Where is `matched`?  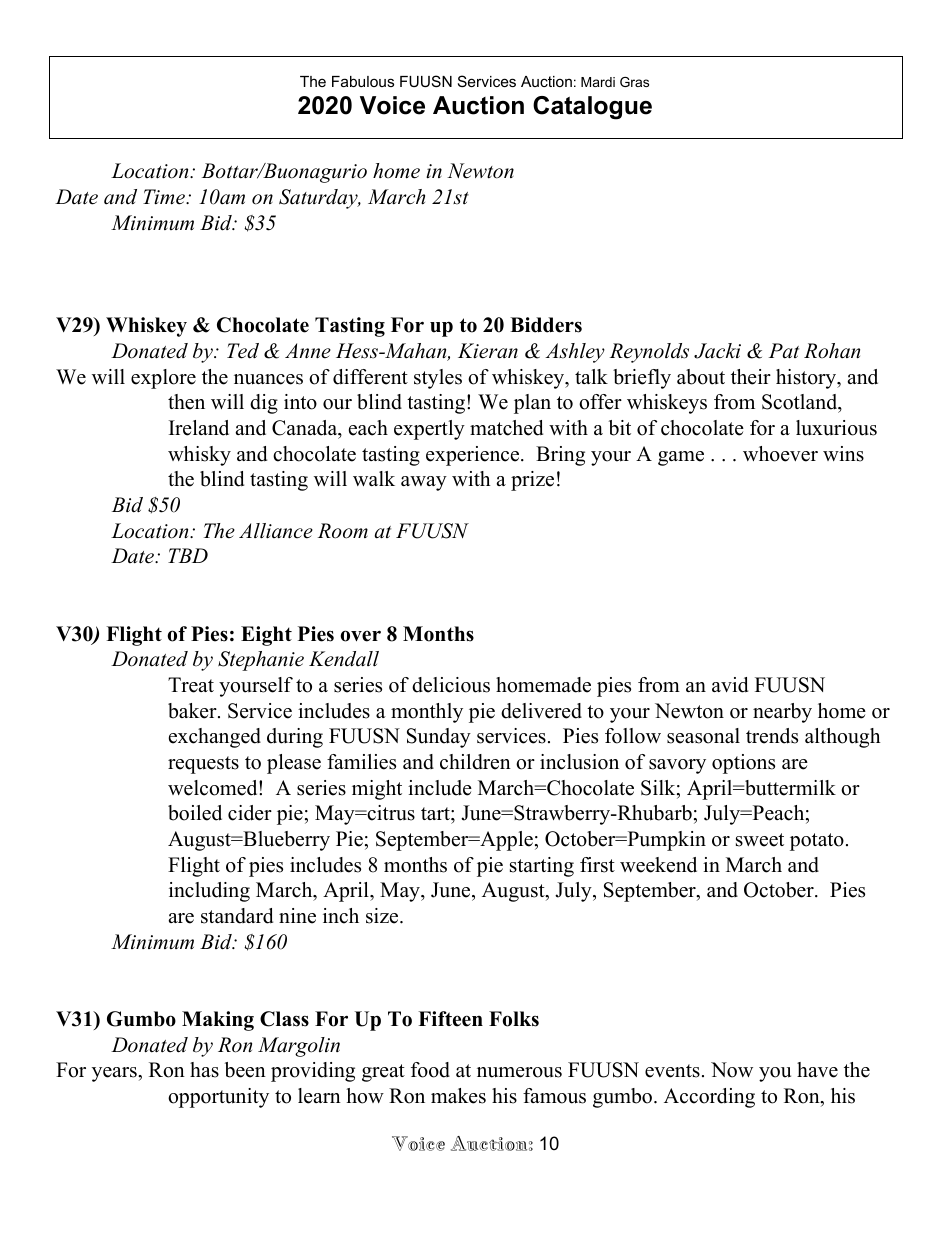
matched is located at coordinates (506, 428).
